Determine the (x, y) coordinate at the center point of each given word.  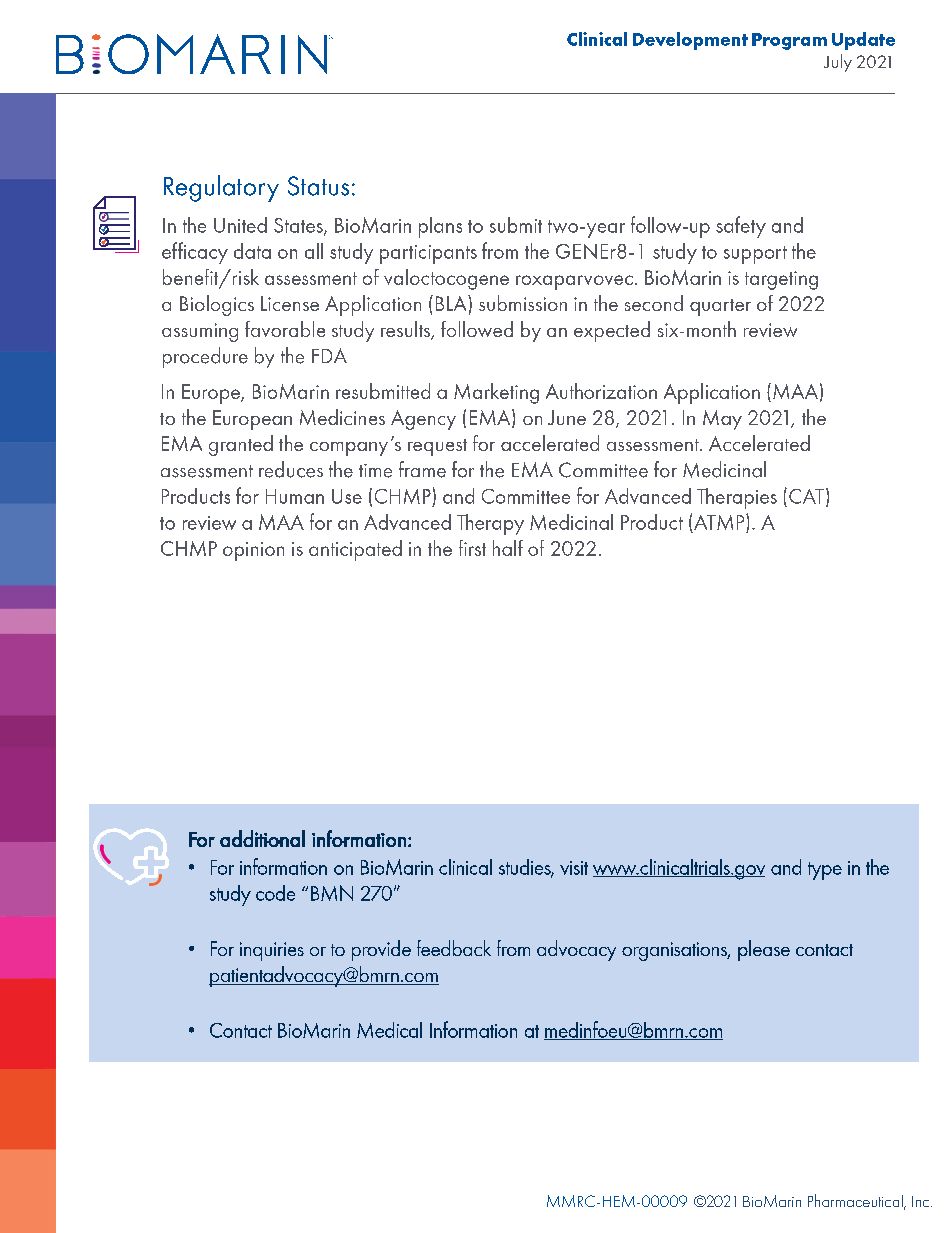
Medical (389, 1030)
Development (690, 41)
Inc (922, 1201)
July (838, 63)
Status (318, 186)
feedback (454, 948)
